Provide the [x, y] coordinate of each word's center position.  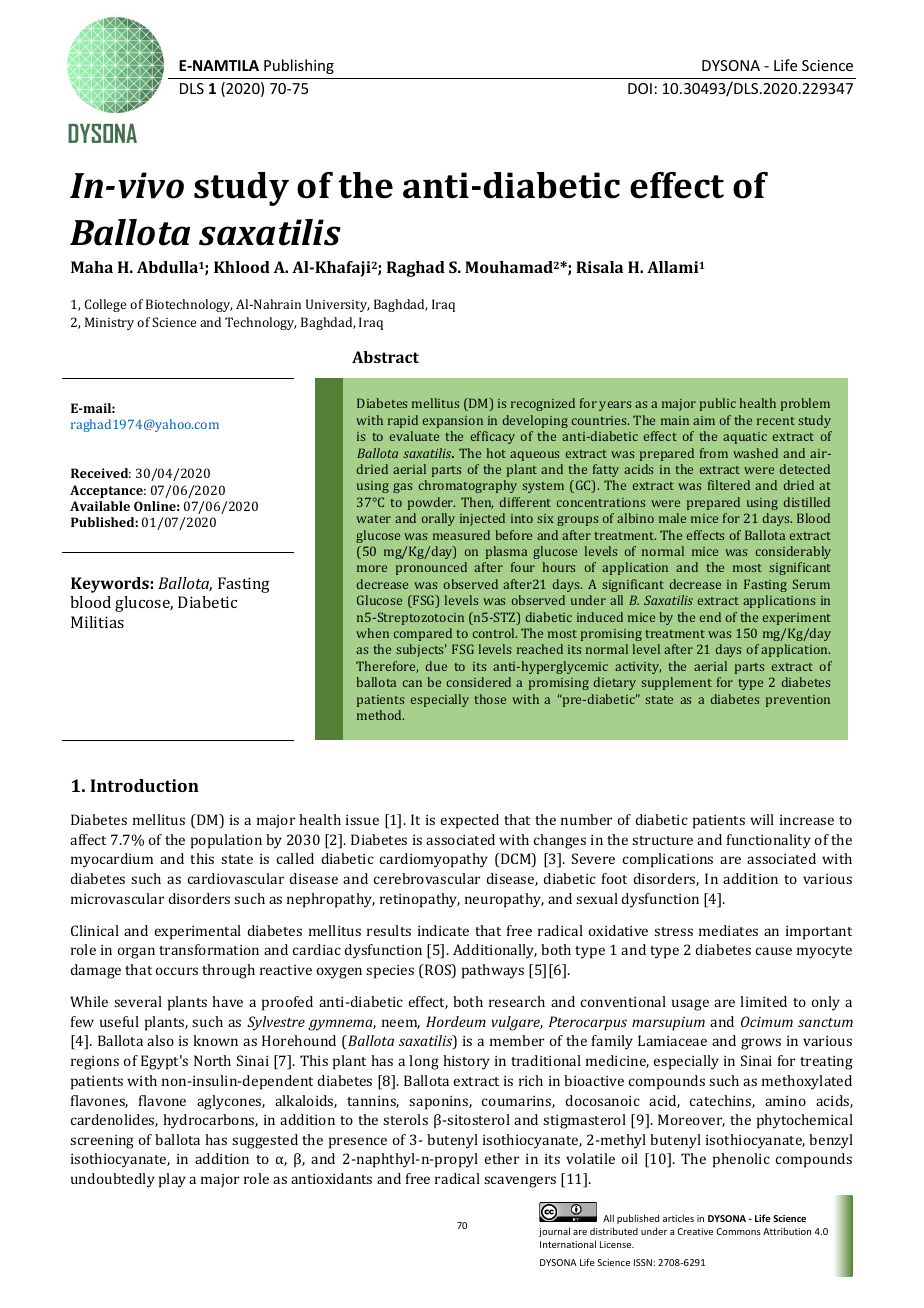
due [436, 666]
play [172, 1180]
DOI [640, 88]
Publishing [299, 66]
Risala [599, 267]
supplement [676, 683]
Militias [97, 622]
